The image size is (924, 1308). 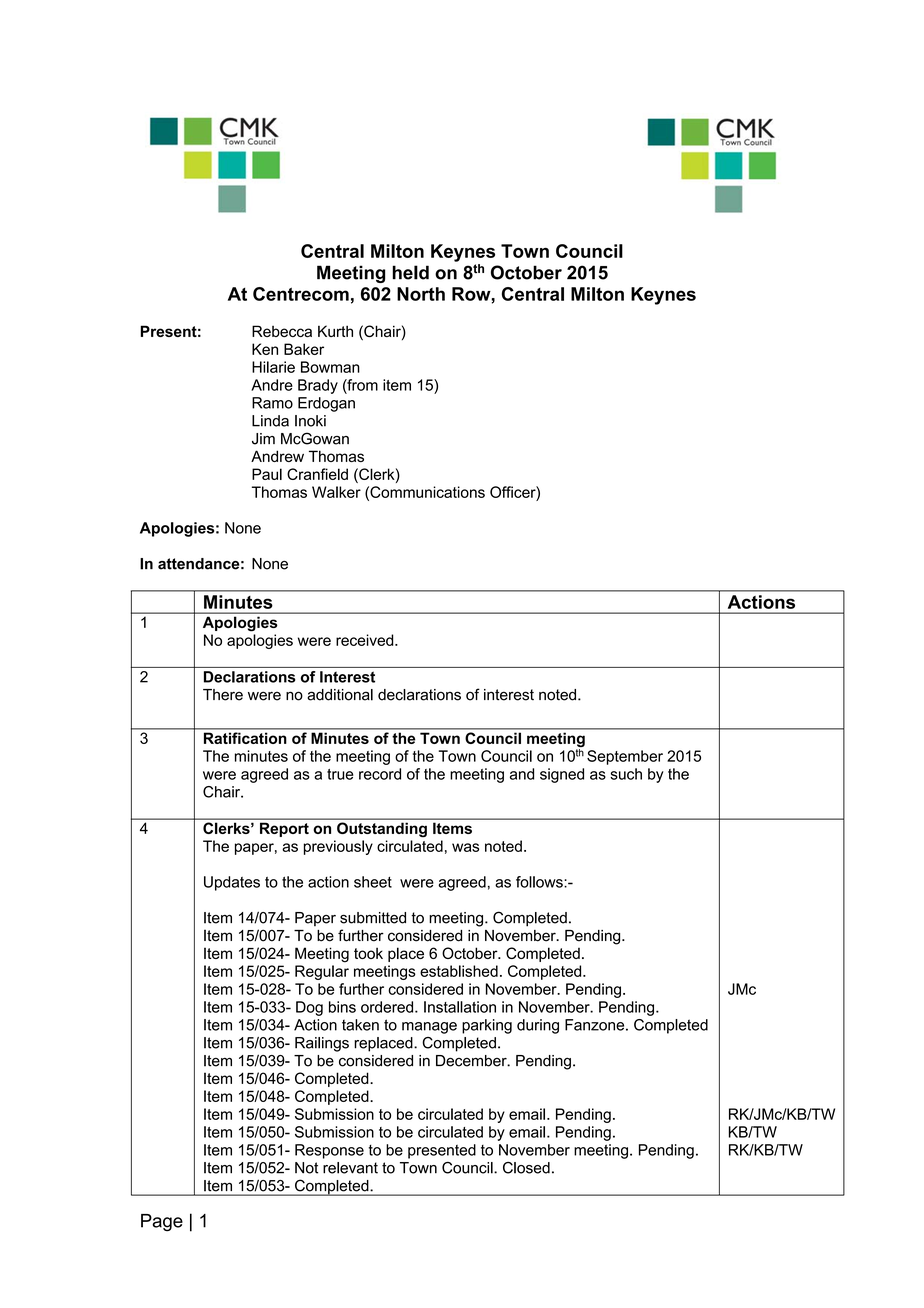 What do you see at coordinates (366, 640) in the screenshot?
I see `received` at bounding box center [366, 640].
